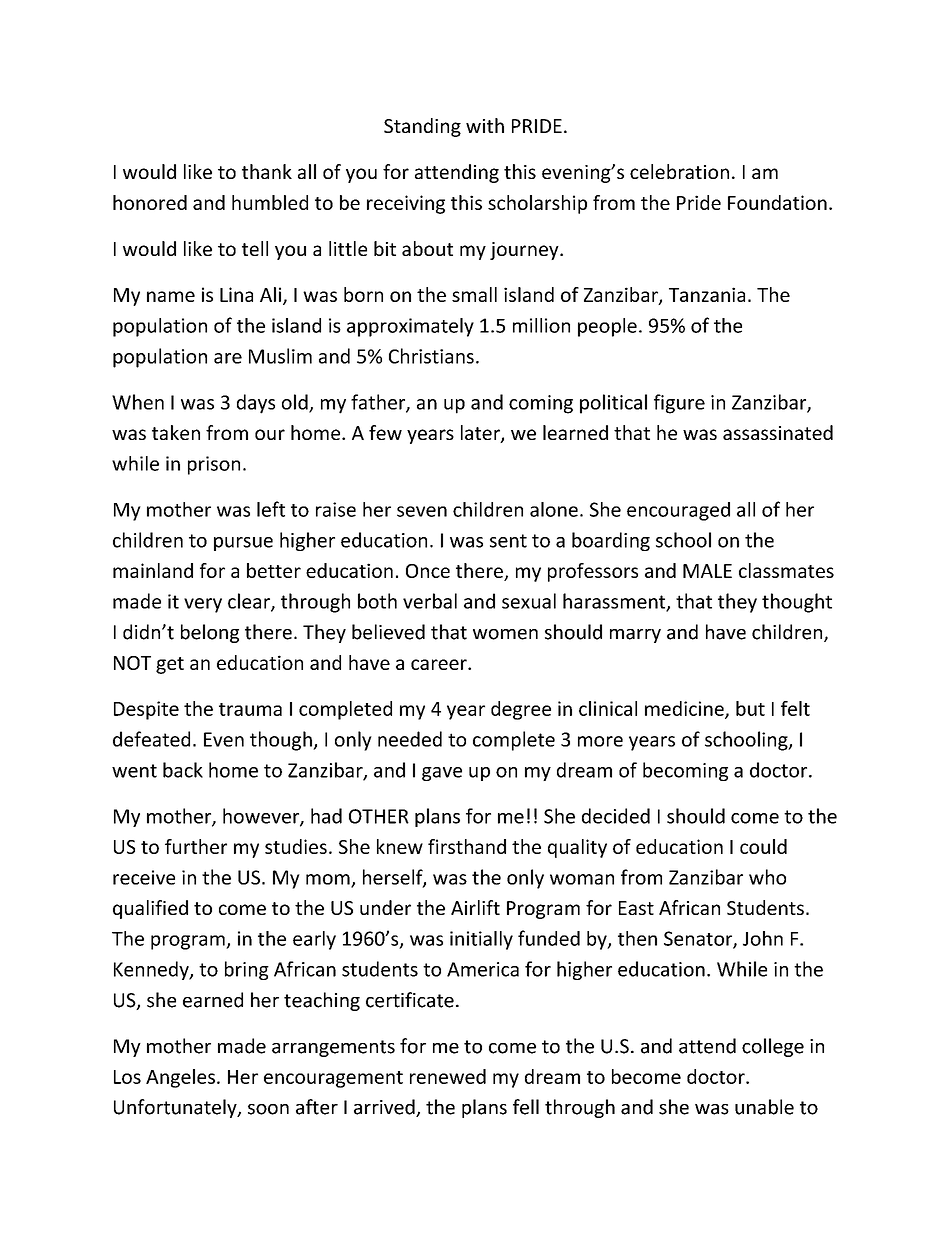 Image resolution: width=952 pixels, height=1233 pixels. What do you see at coordinates (679, 171) in the document?
I see `celebration` at bounding box center [679, 171].
